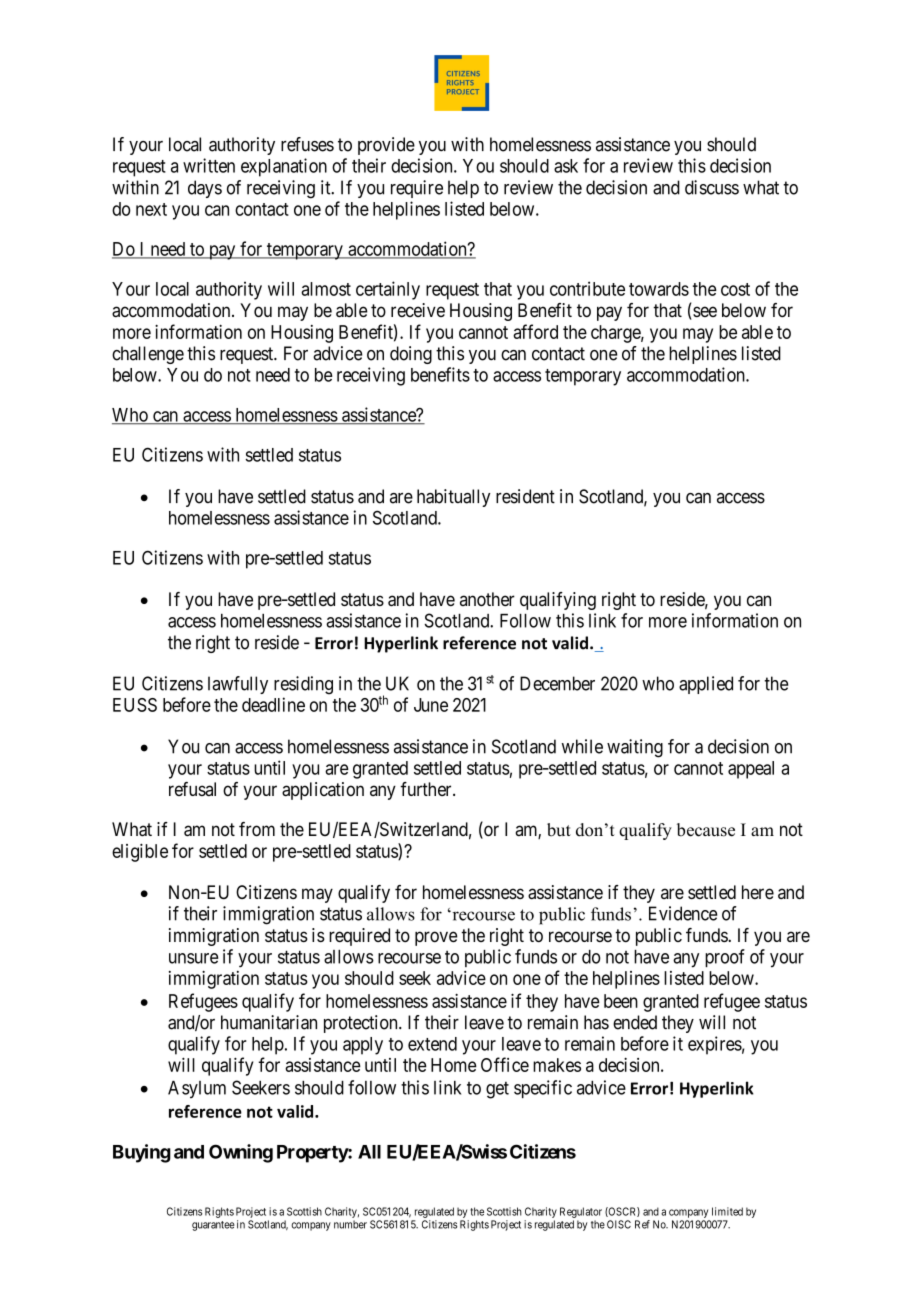  What do you see at coordinates (727, 1211) in the page?
I see `limited` at bounding box center [727, 1211].
